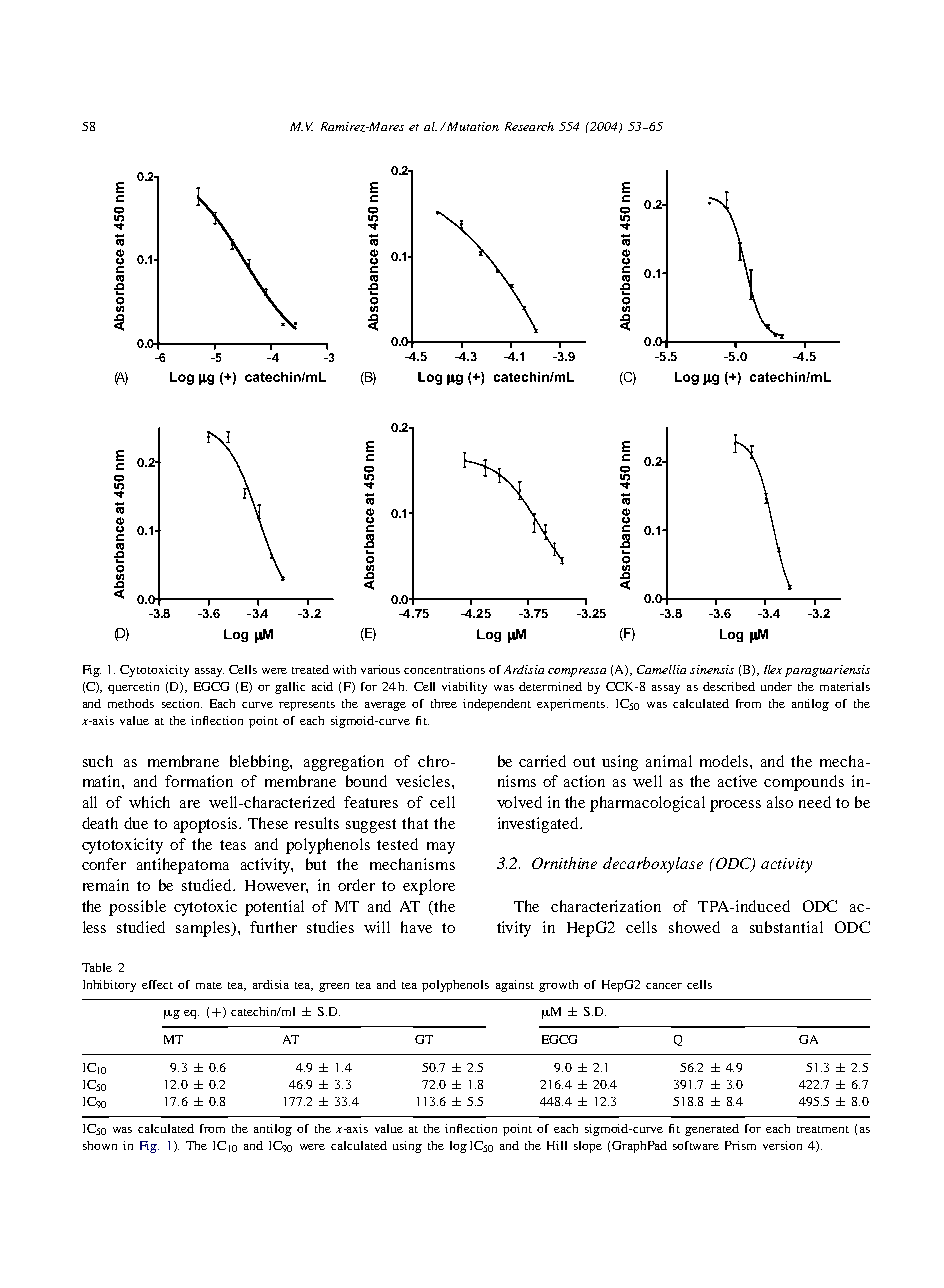 This screenshot has width=944, height=1288. Describe the element at coordinates (712, 669) in the screenshot. I see `sinensis` at that location.
